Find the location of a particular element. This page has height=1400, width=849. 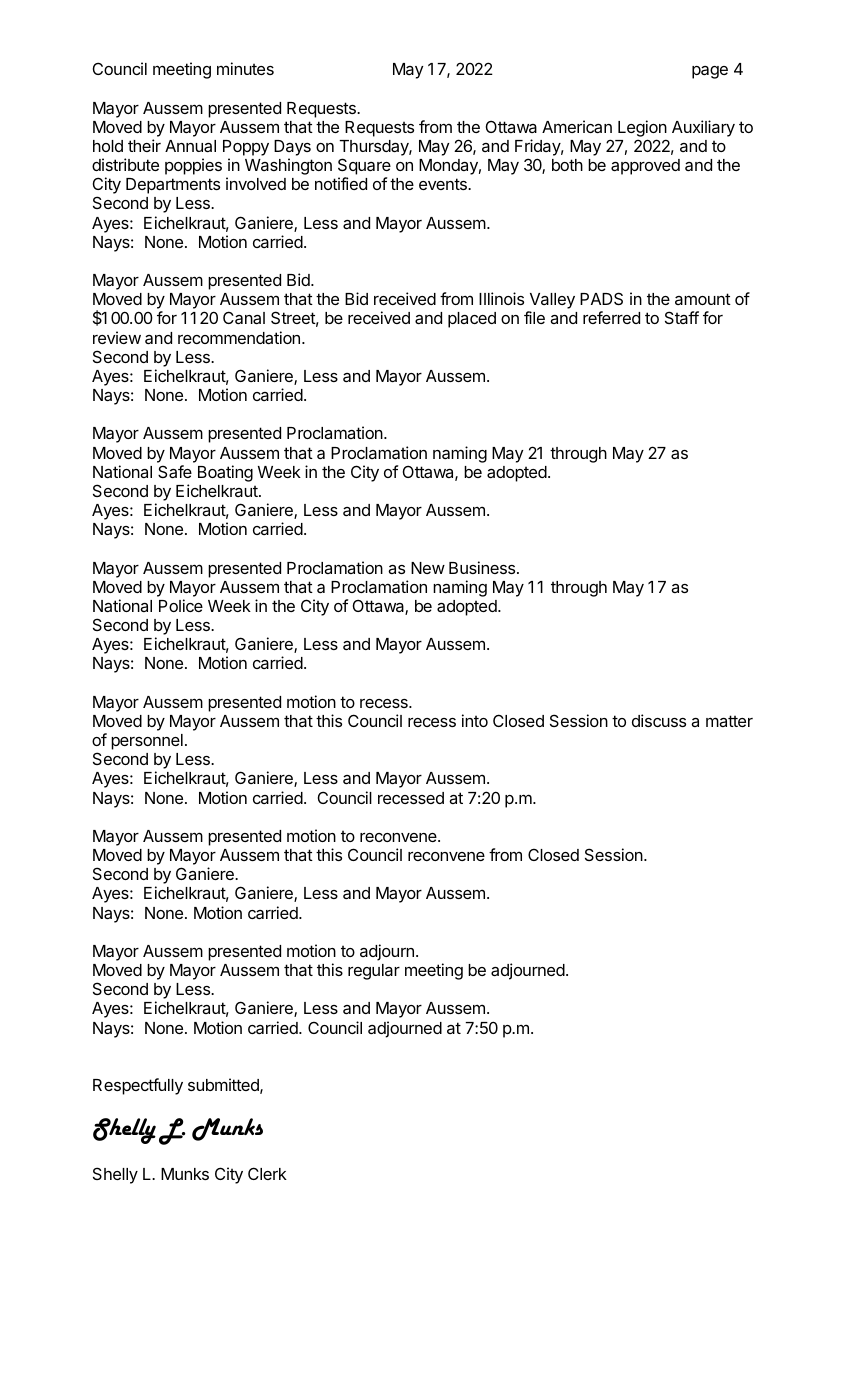

Annual is located at coordinates (190, 146).
